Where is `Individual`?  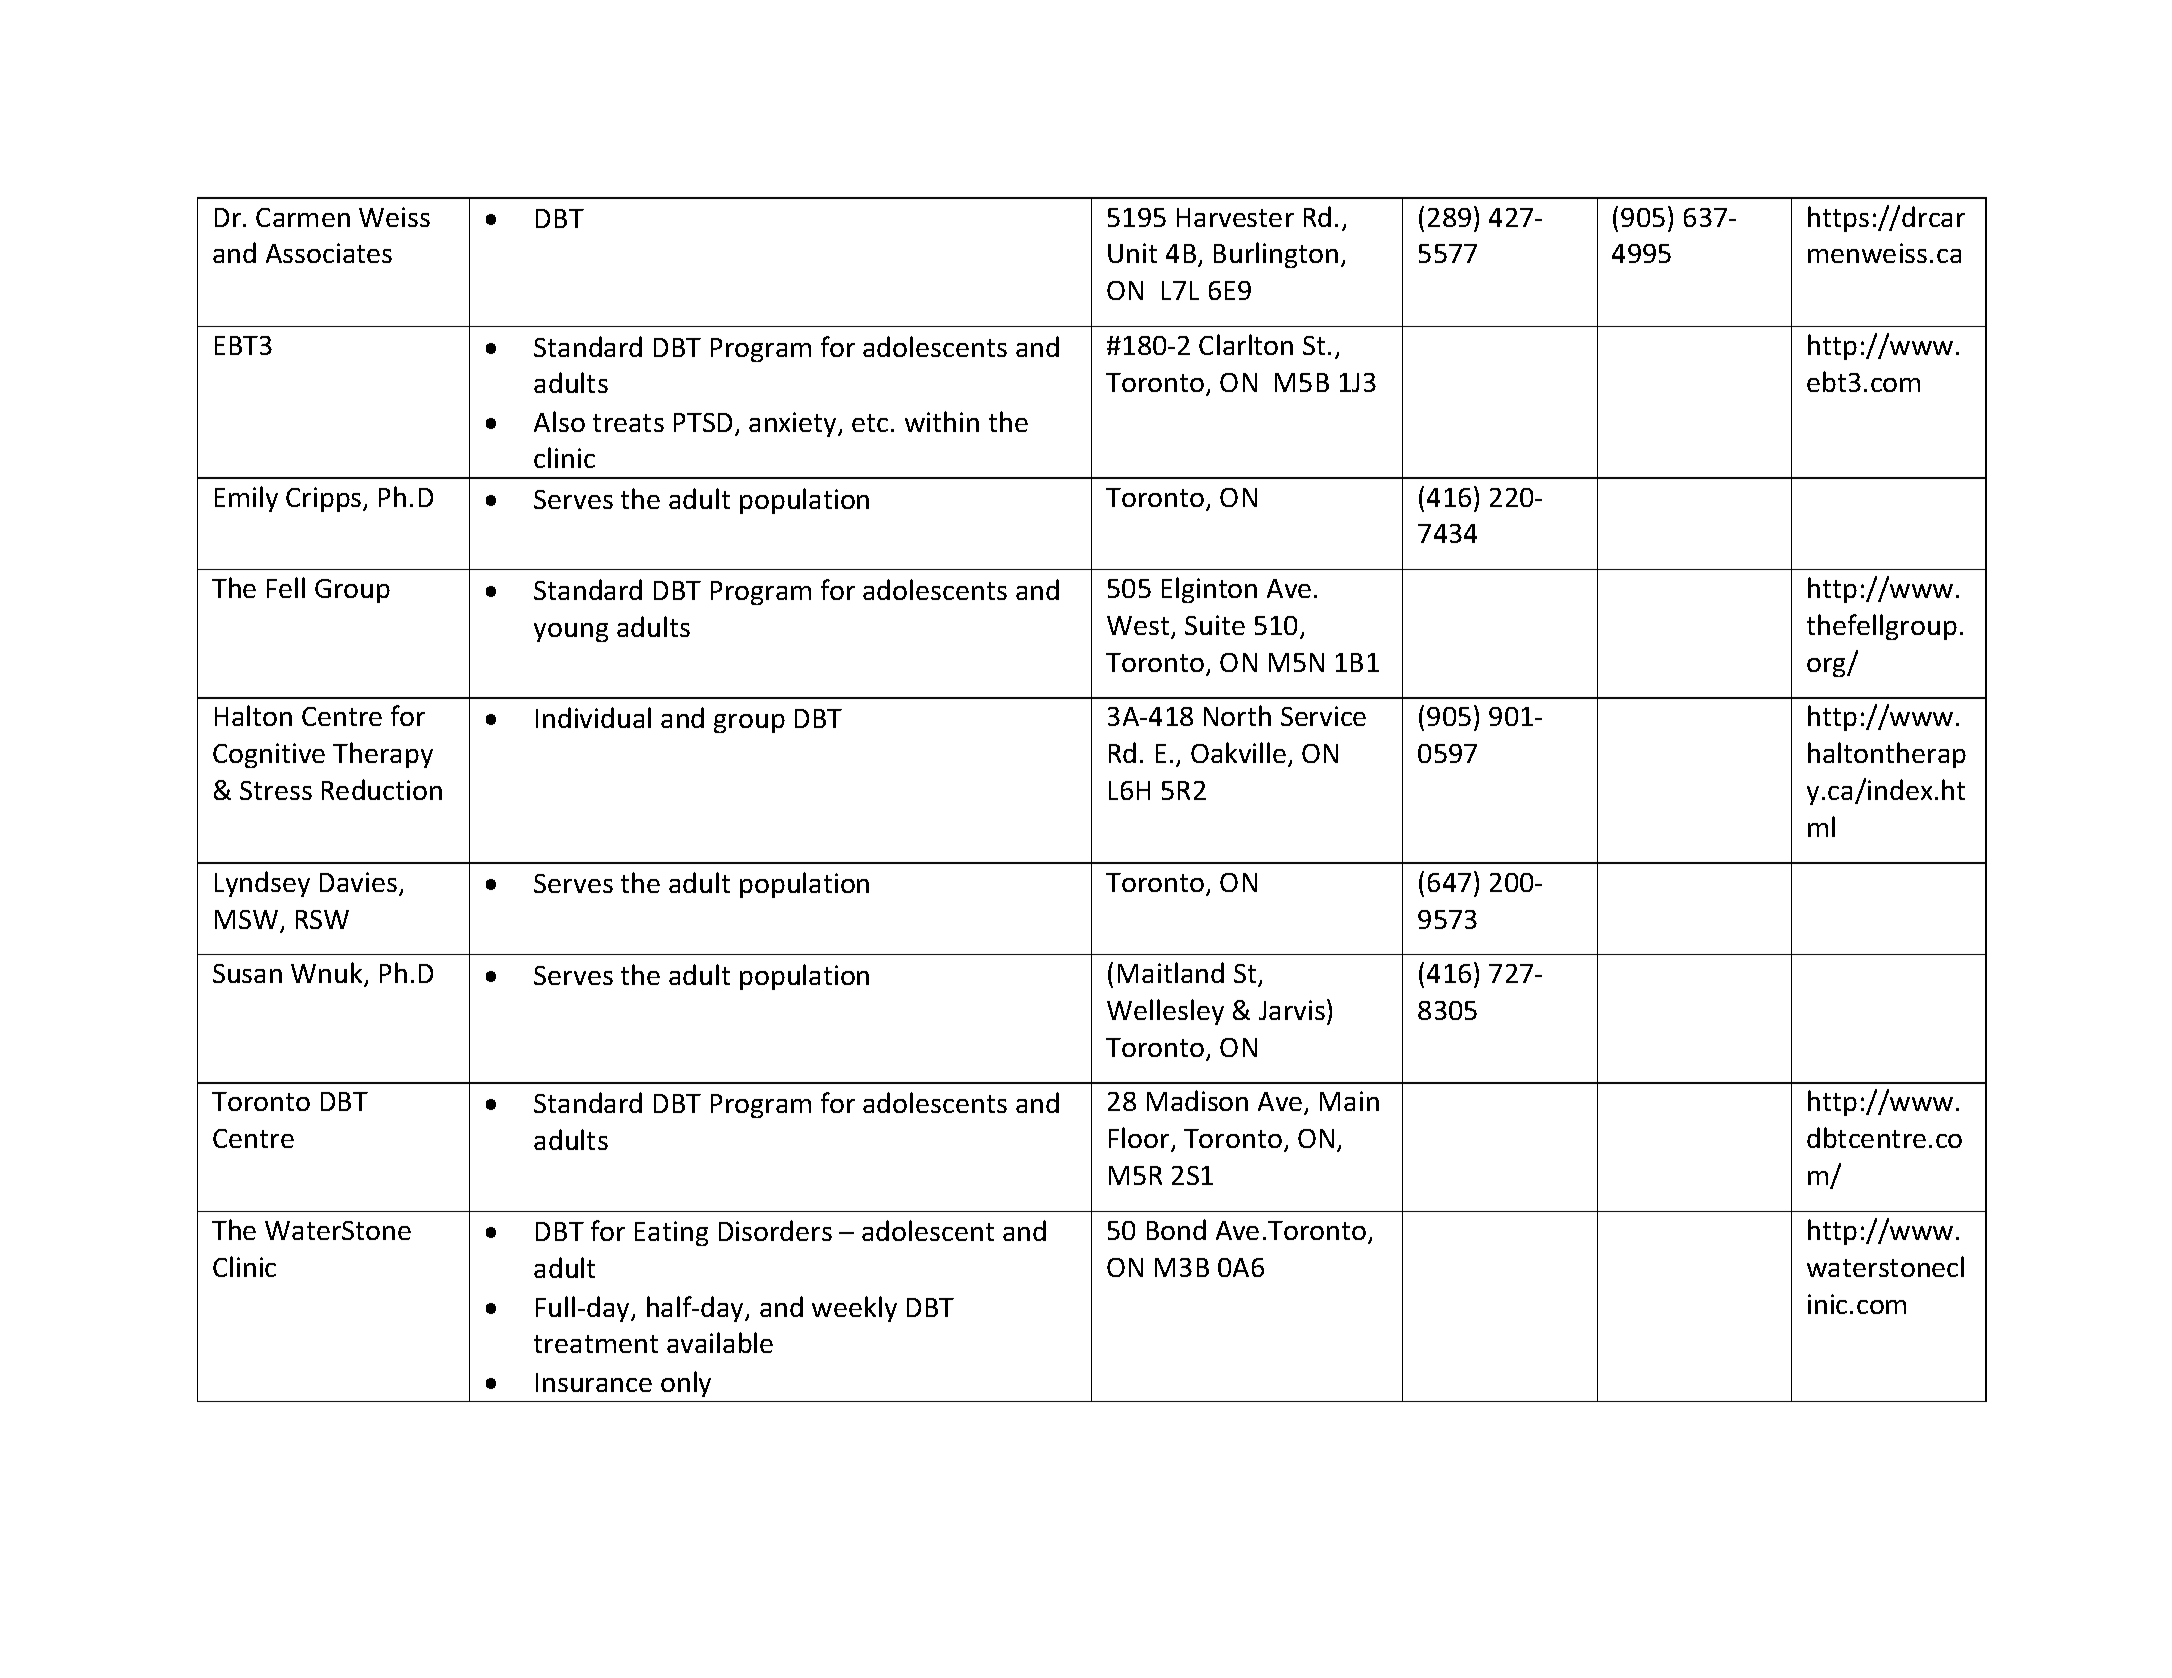 Individual is located at coordinates (593, 717).
